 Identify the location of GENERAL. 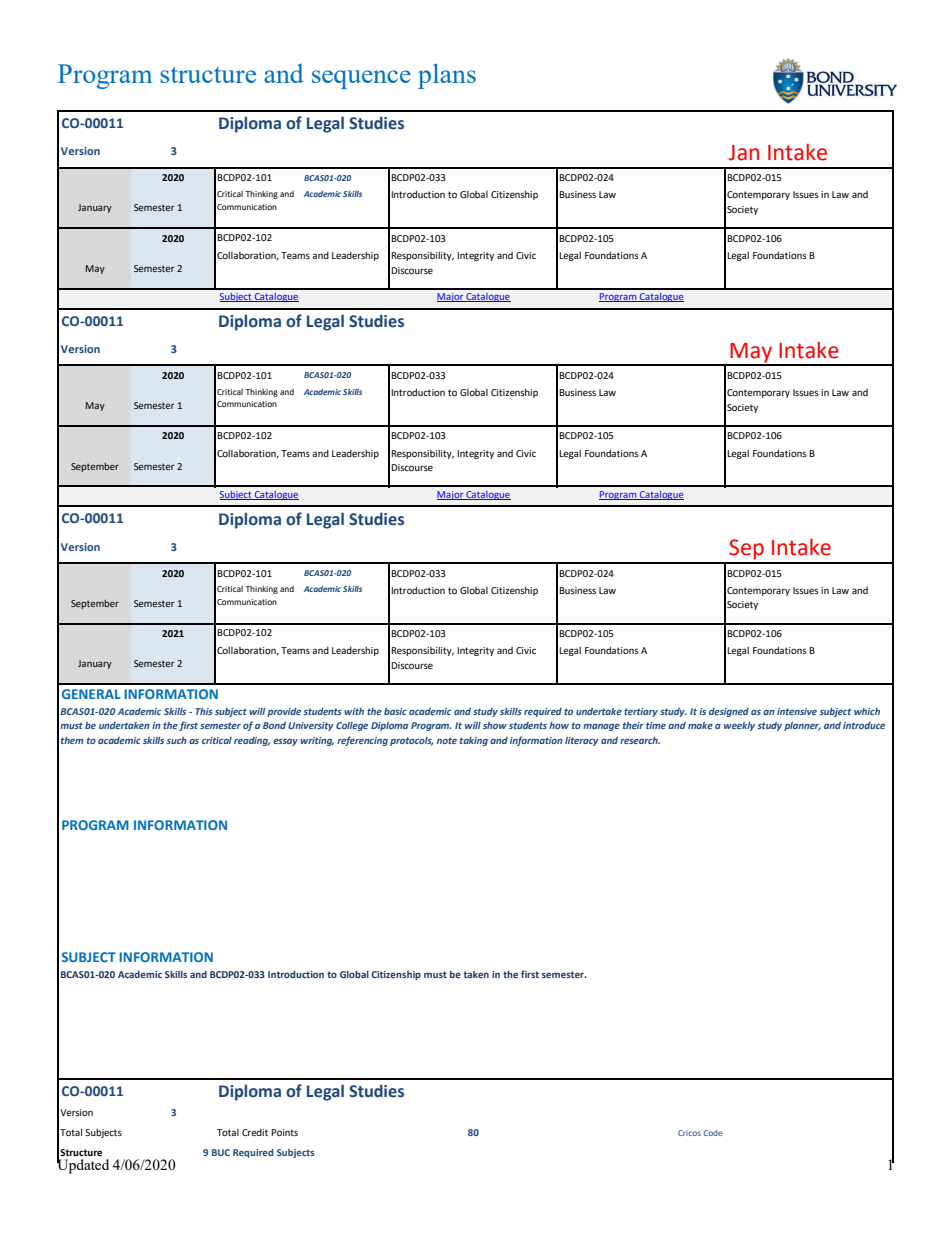
(91, 694).
